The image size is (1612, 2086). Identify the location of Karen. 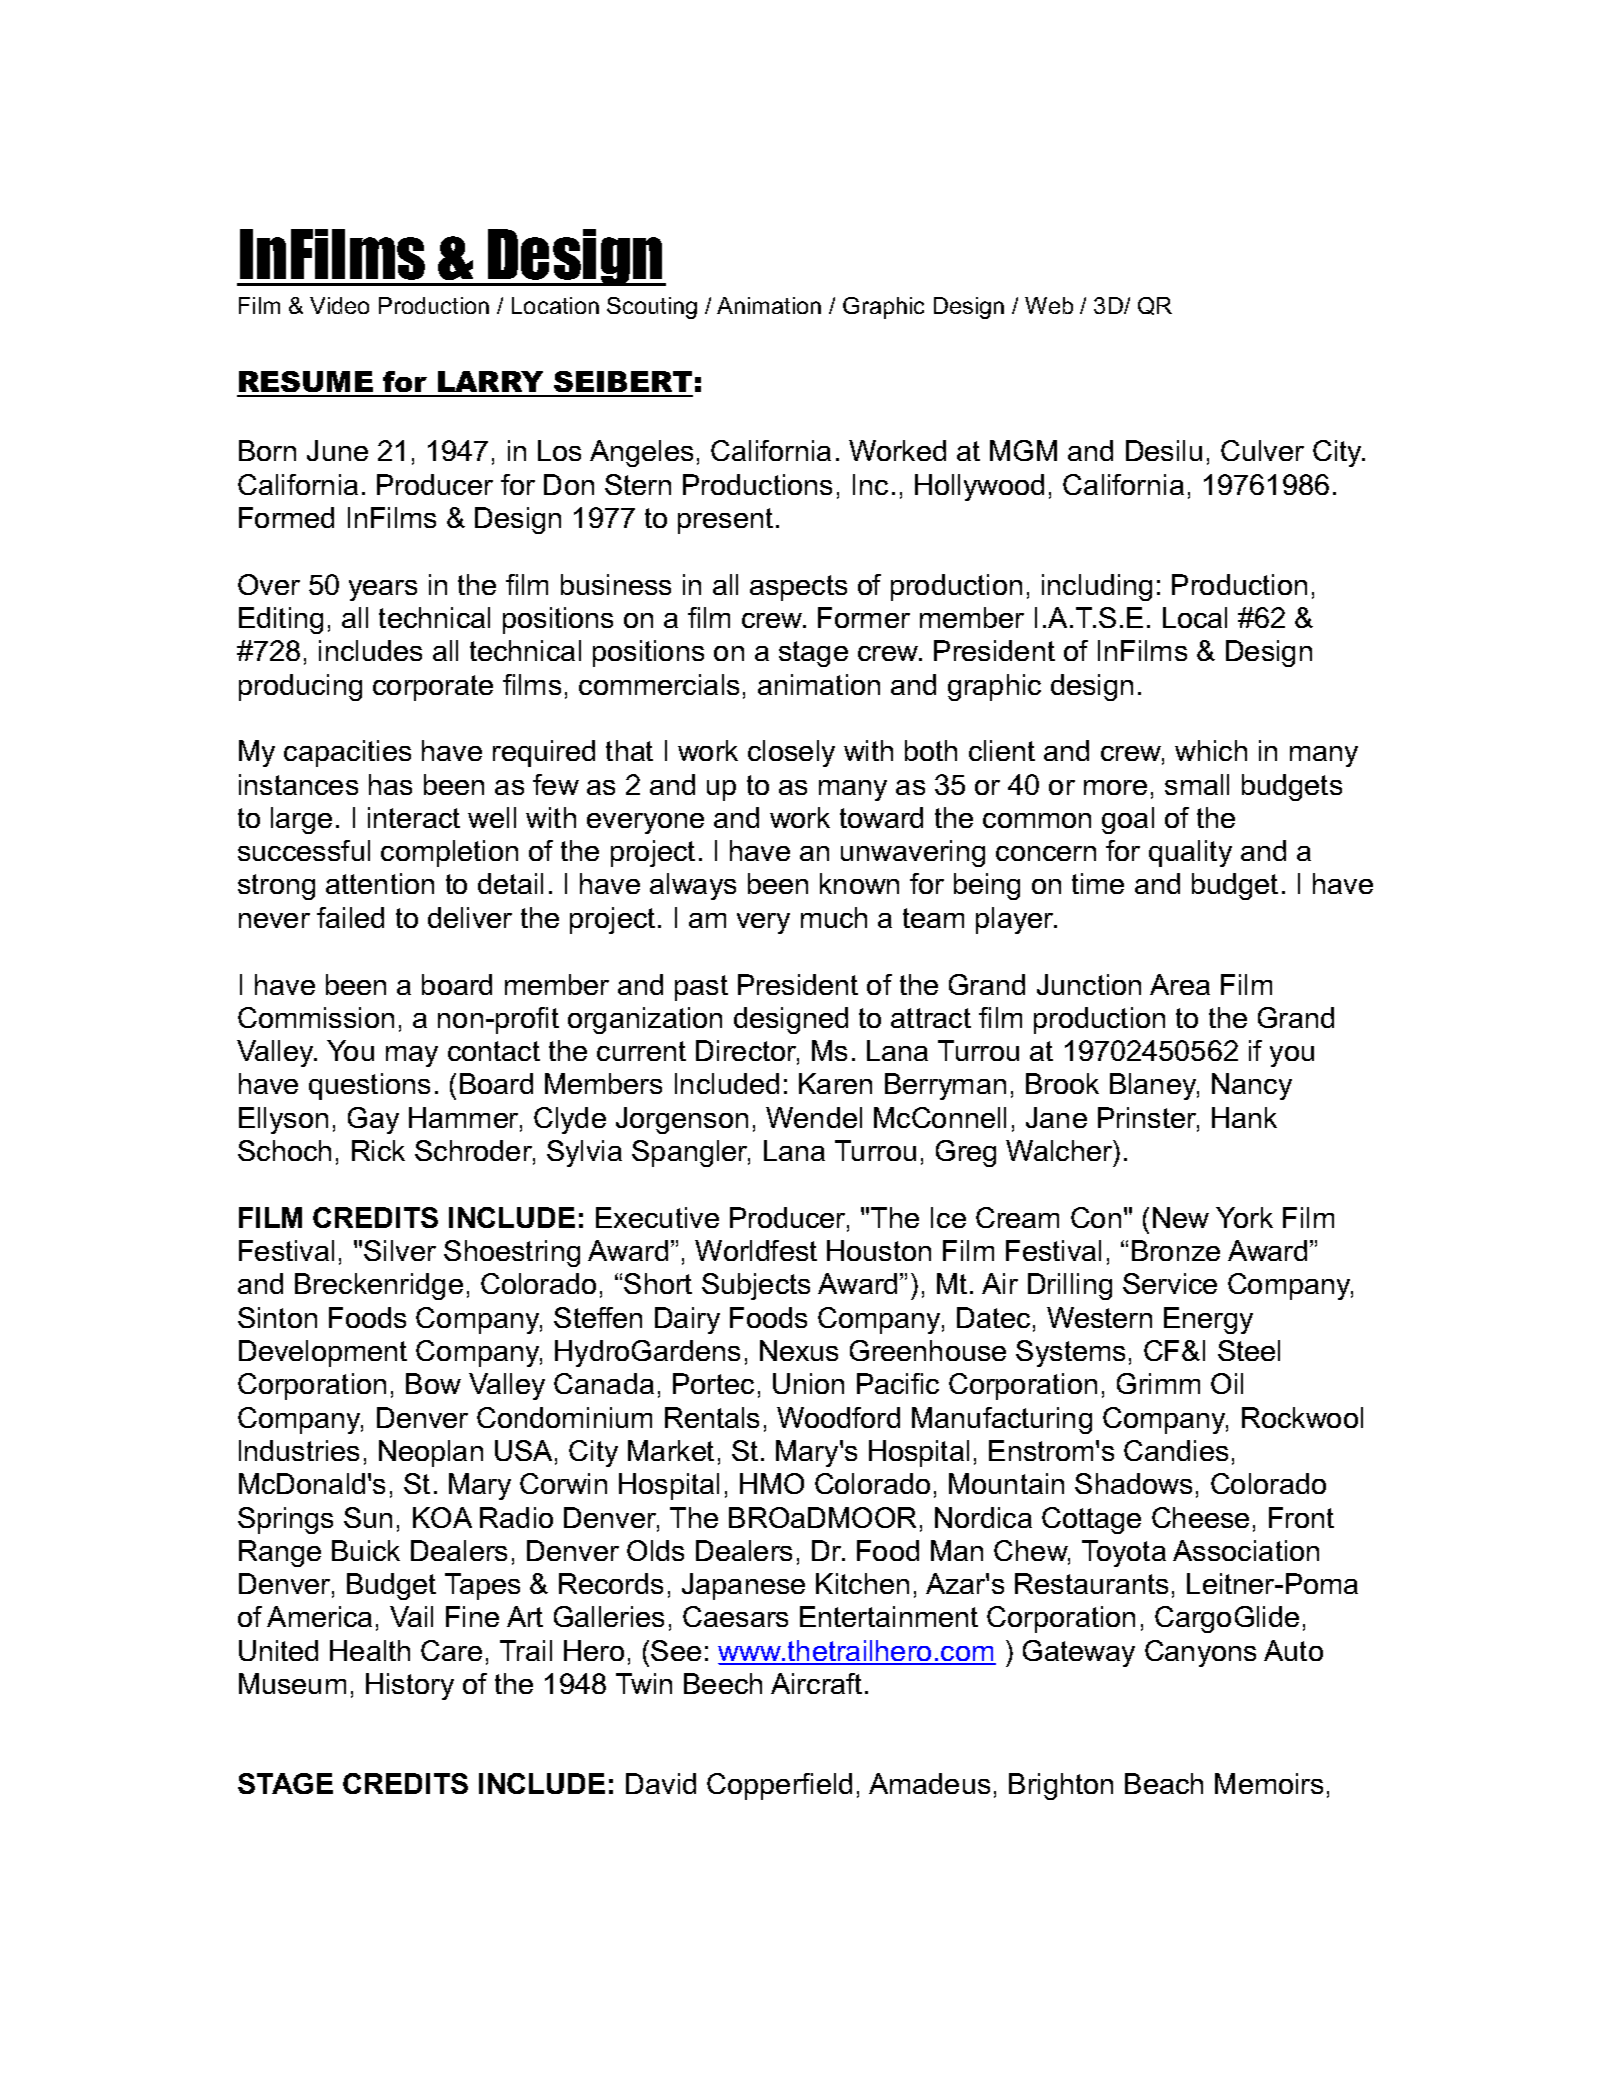
(835, 1083).
